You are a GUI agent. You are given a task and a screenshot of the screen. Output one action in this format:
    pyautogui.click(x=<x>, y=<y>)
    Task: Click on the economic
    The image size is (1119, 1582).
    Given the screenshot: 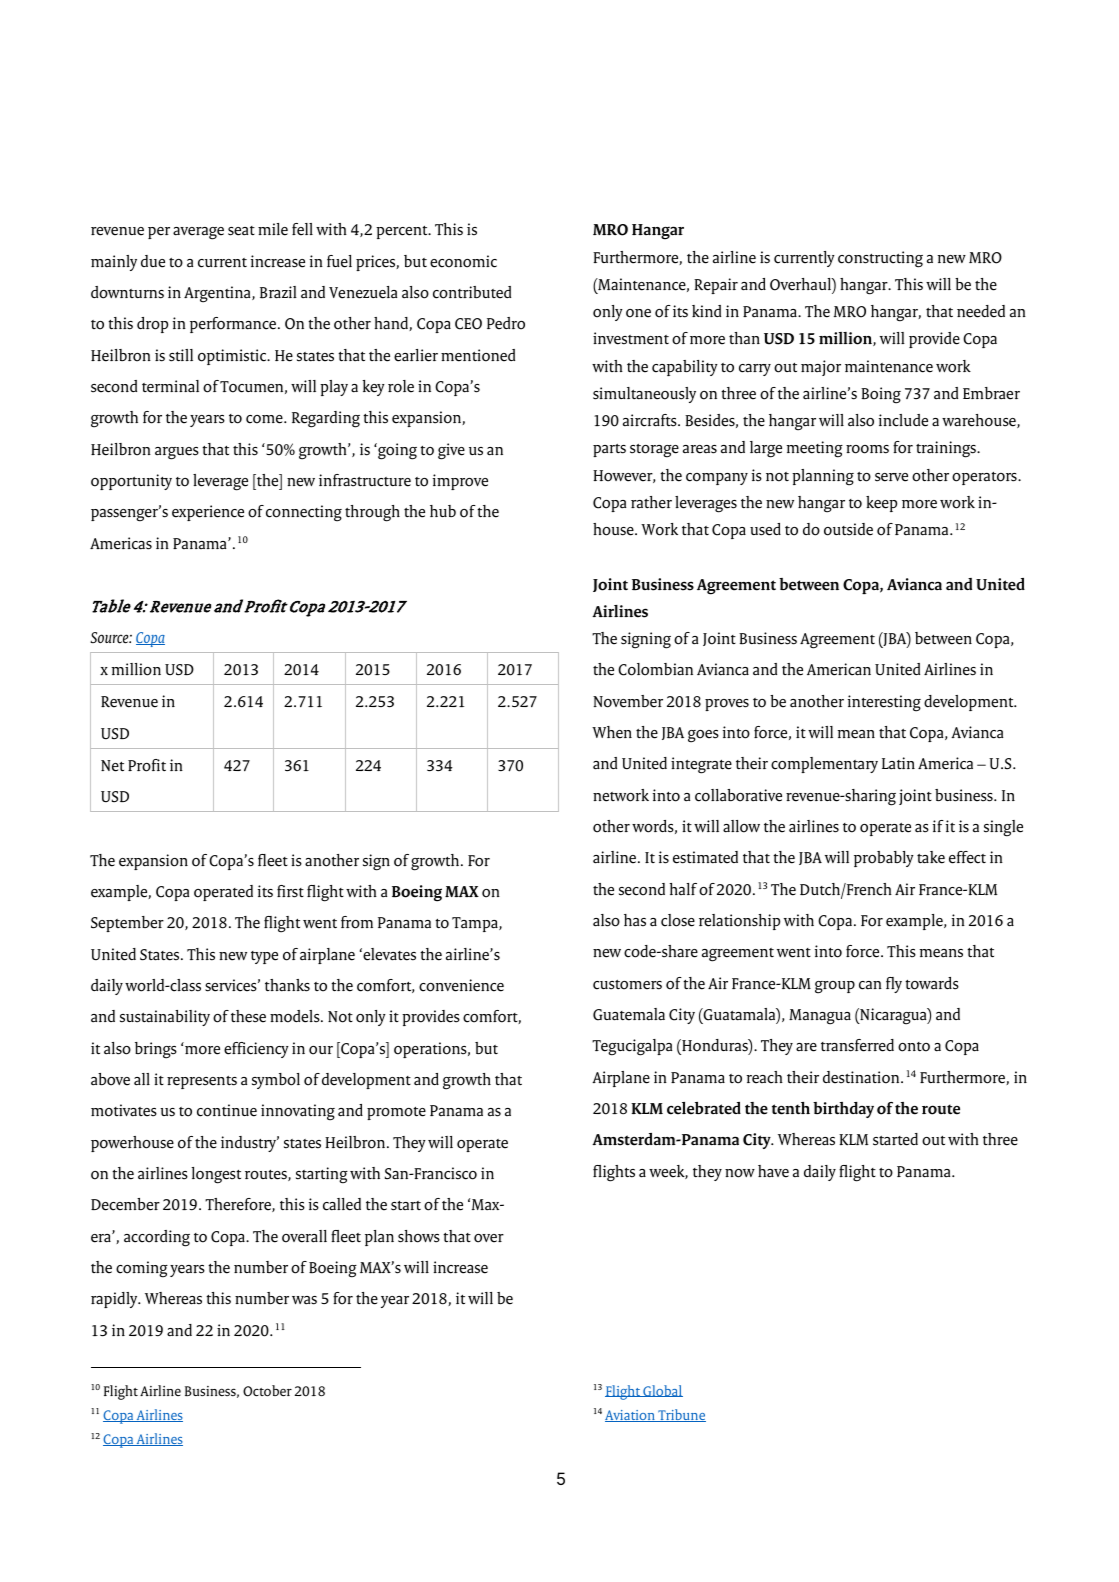 What is the action you would take?
    pyautogui.click(x=463, y=261)
